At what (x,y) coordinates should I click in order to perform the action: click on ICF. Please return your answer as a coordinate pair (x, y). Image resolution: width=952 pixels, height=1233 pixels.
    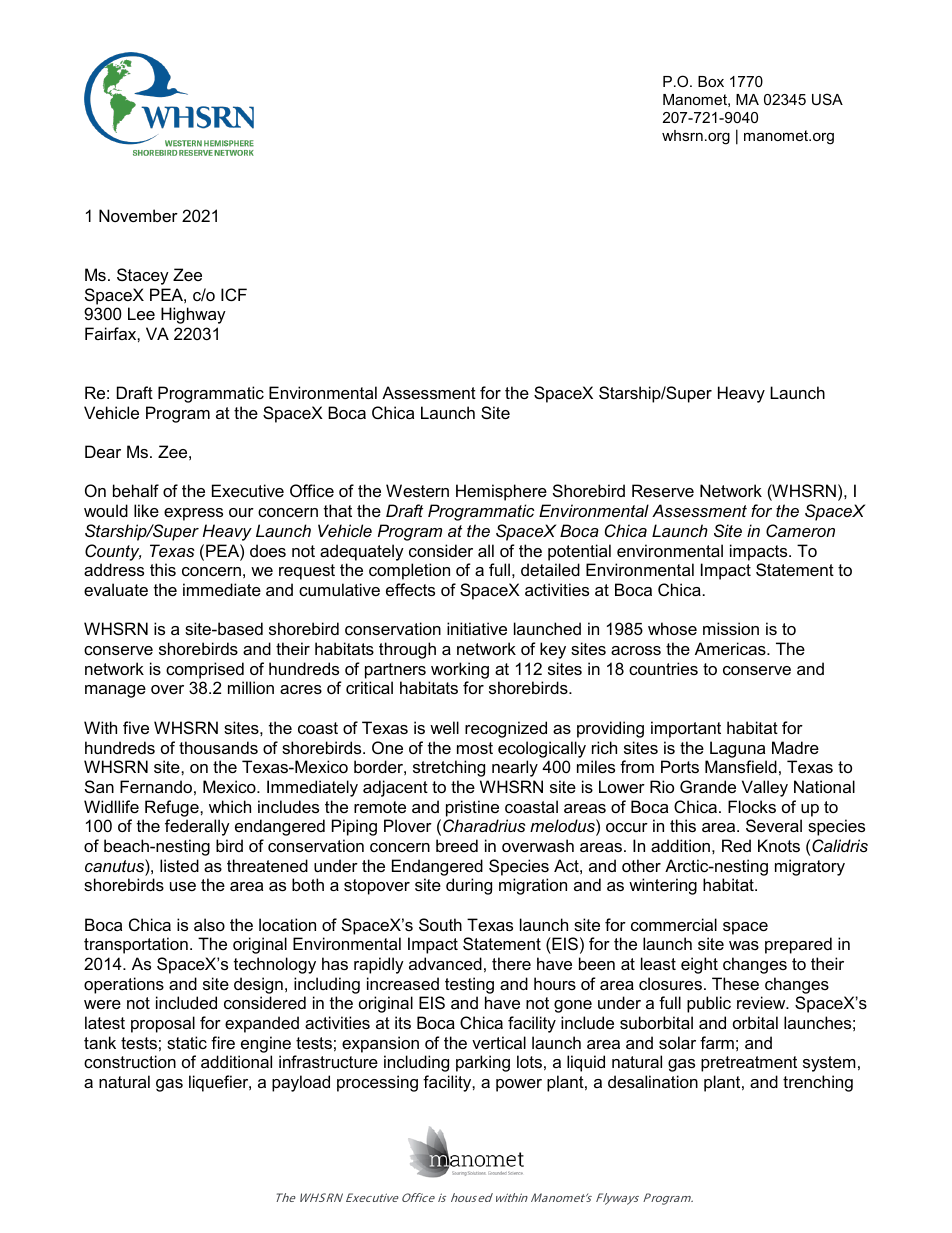
    Looking at the image, I should click on (234, 294).
